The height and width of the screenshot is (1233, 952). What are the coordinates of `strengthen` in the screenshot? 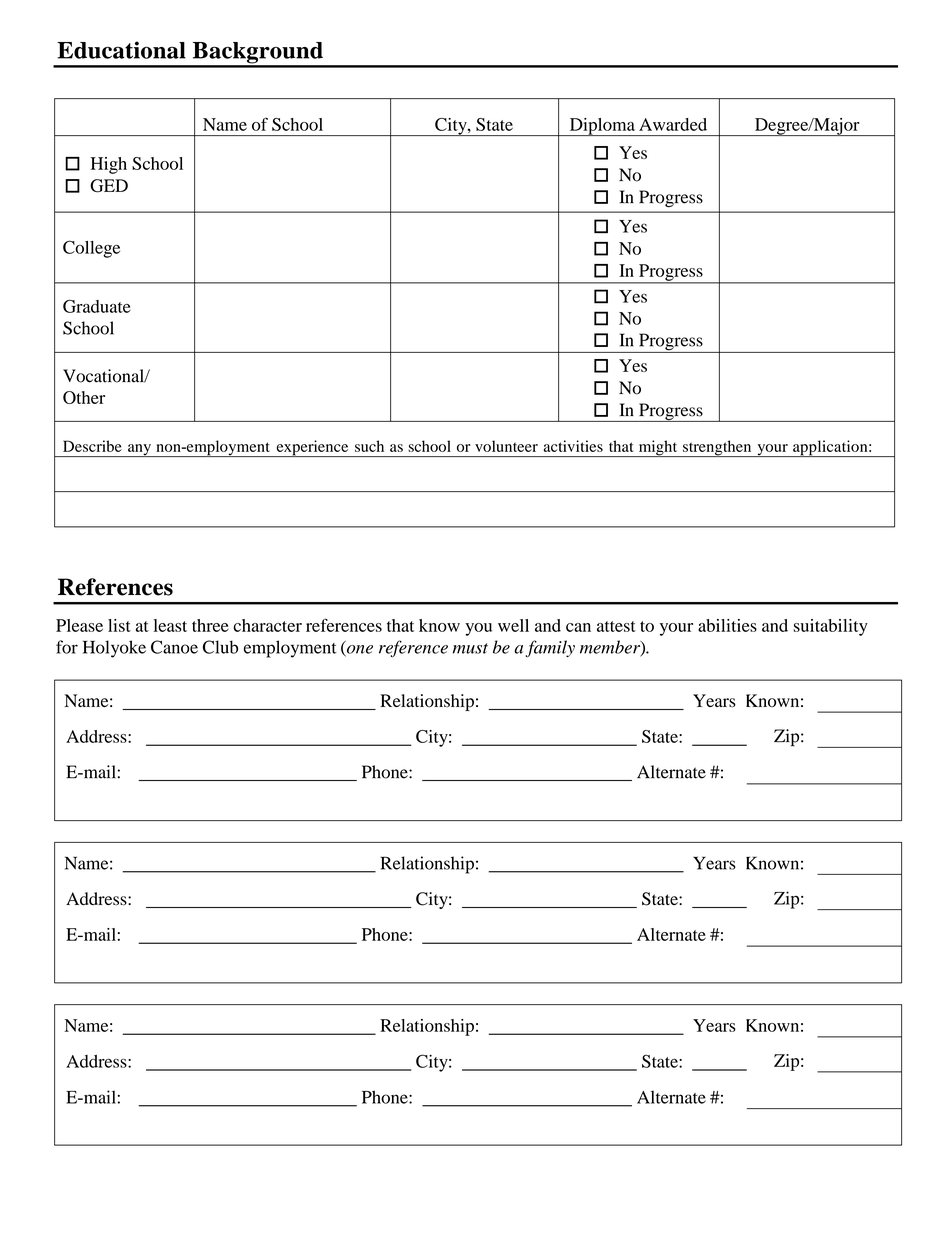 It's located at (717, 448).
